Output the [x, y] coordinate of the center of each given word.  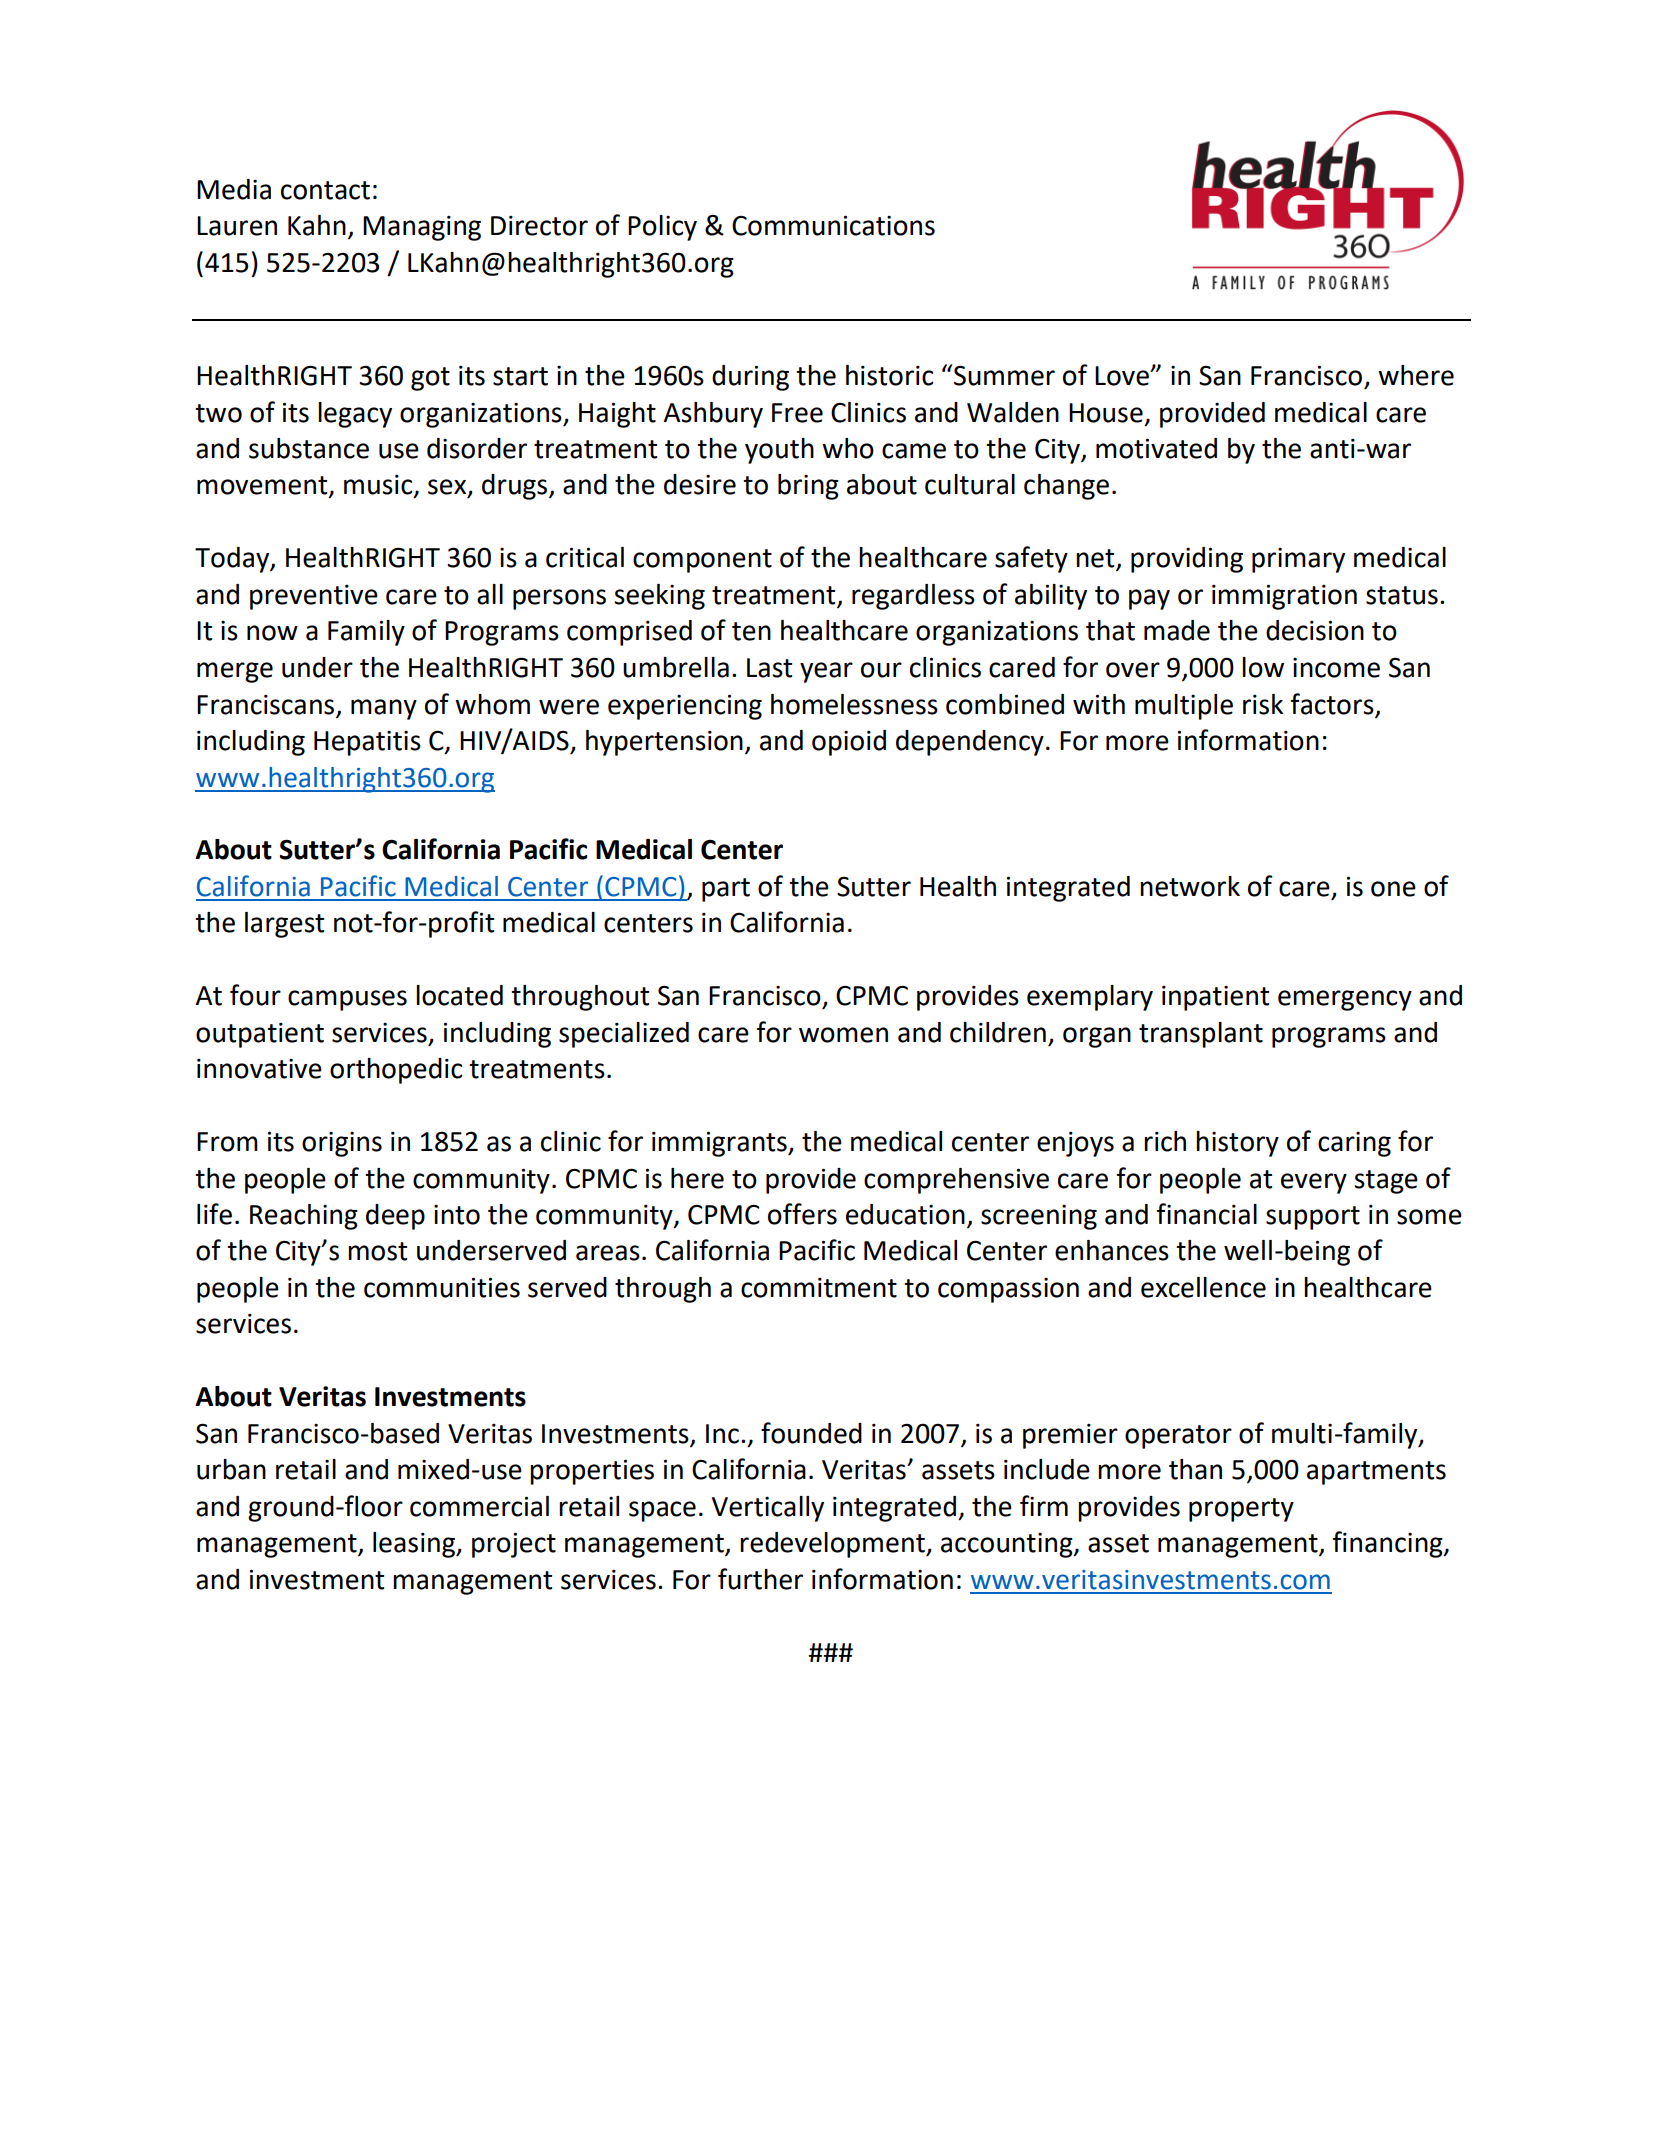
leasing [415, 1545]
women [843, 1035]
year [826, 672]
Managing [422, 228]
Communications [833, 225]
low [1263, 667]
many [384, 709]
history [1237, 1144]
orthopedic [396, 1071]
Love [1123, 376]
